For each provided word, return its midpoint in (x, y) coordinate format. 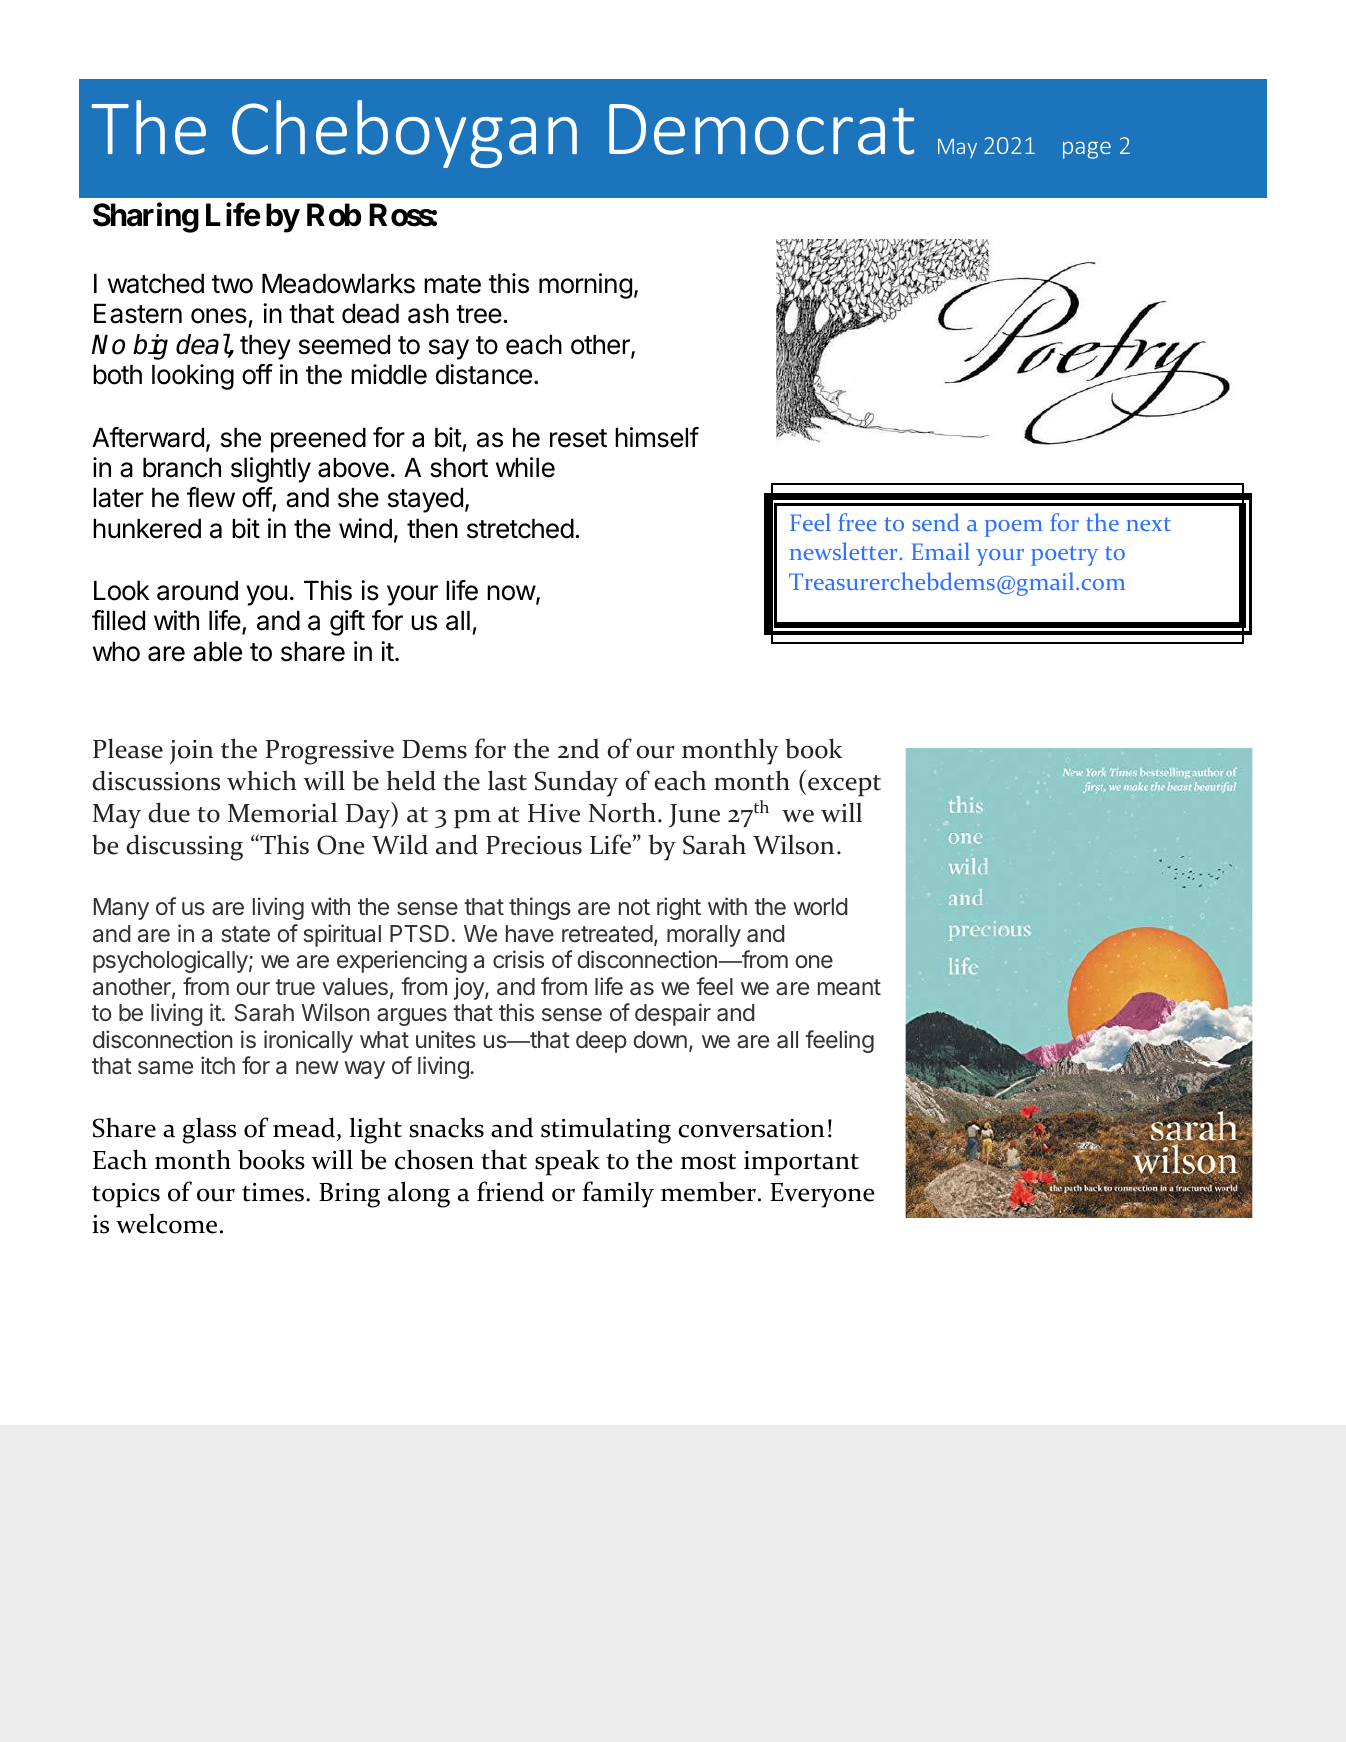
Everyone (822, 1195)
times (273, 1192)
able (217, 651)
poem (1014, 528)
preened (318, 440)
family (618, 1194)
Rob (334, 215)
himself (657, 437)
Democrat (761, 129)
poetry (1064, 556)
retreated (607, 934)
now (511, 593)
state (245, 934)
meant (849, 987)
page (1087, 150)
